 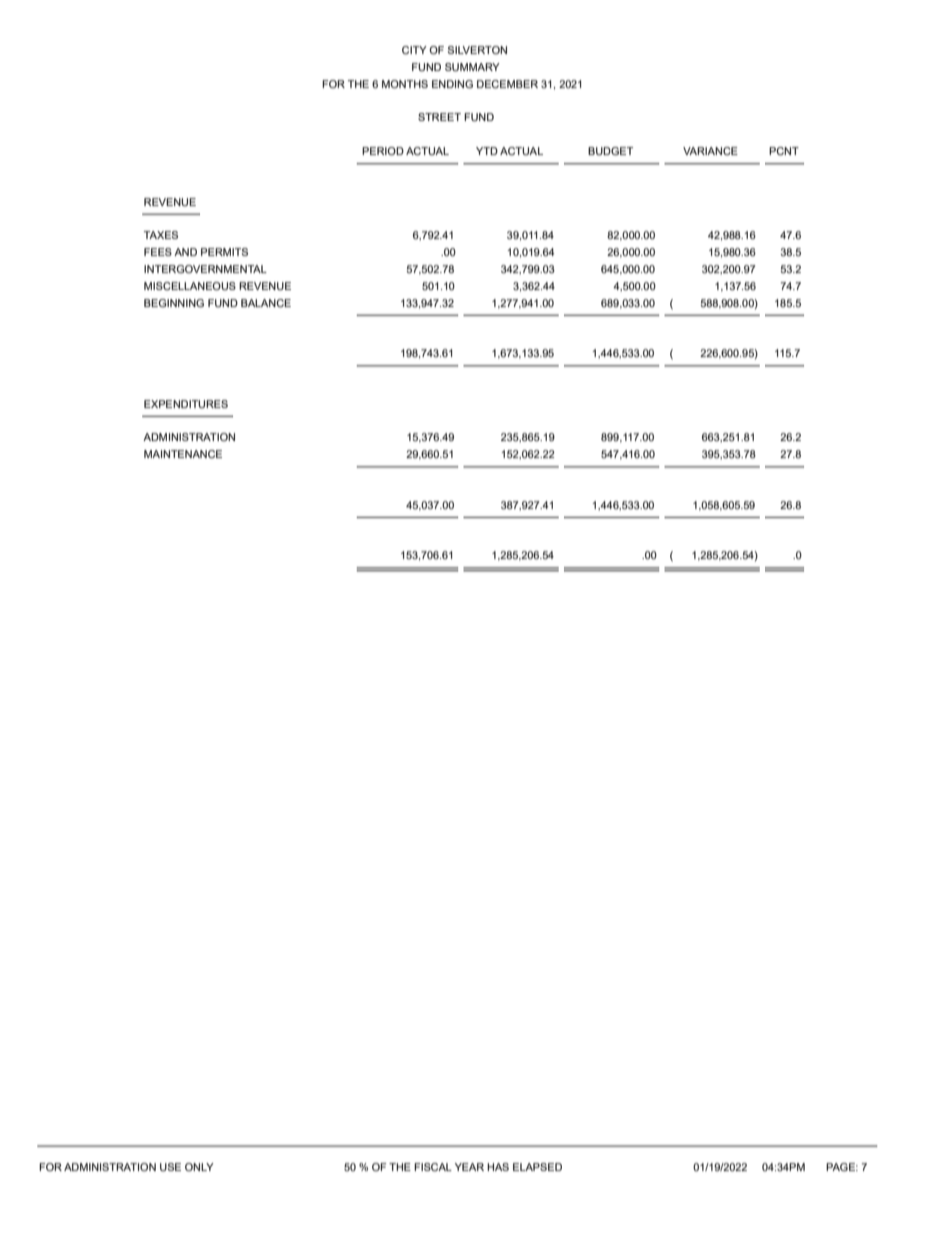 What do you see at coordinates (161, 235) in the screenshot?
I see `TAXES` at bounding box center [161, 235].
